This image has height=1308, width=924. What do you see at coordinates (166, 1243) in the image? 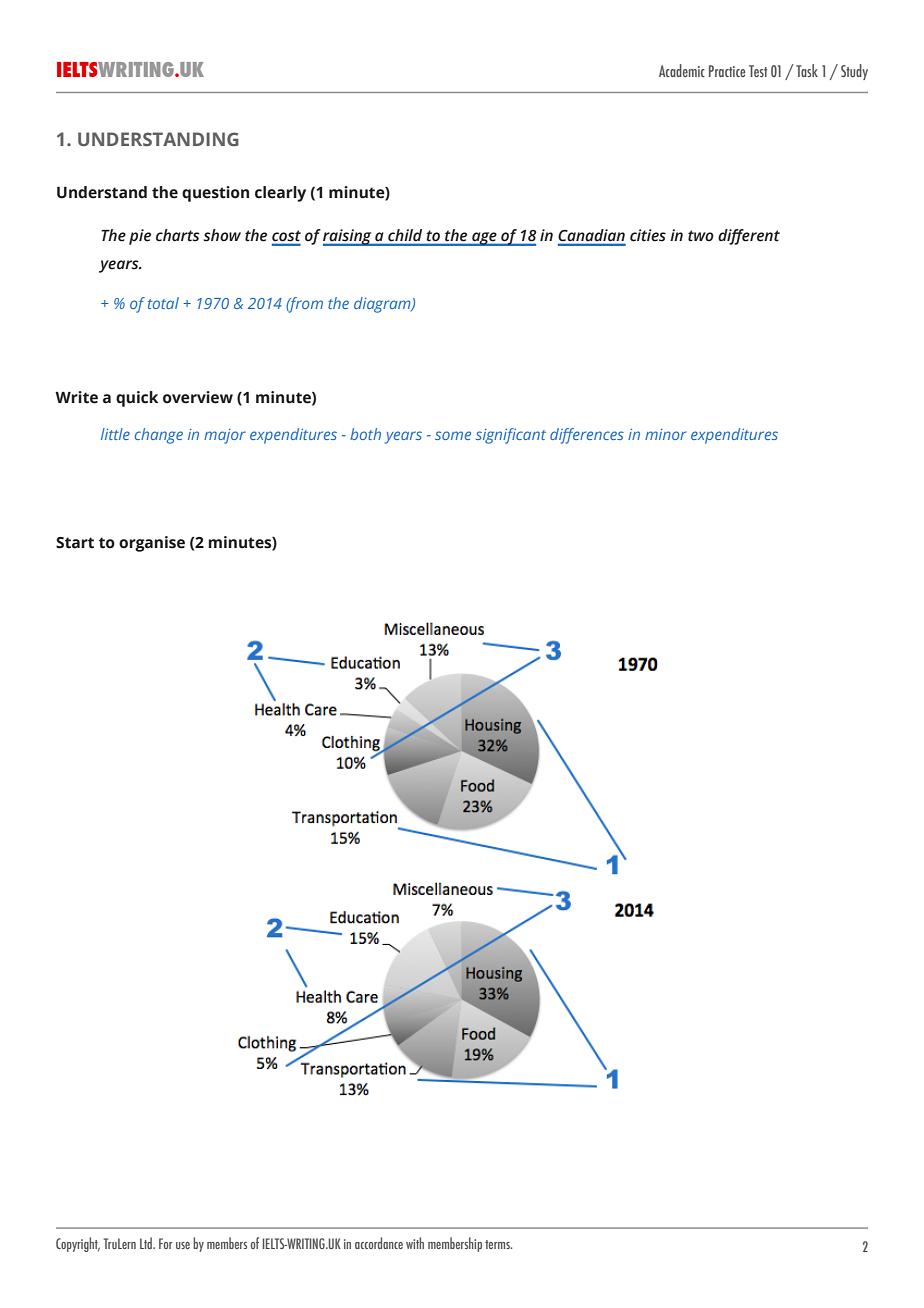
I see `For` at bounding box center [166, 1243].
